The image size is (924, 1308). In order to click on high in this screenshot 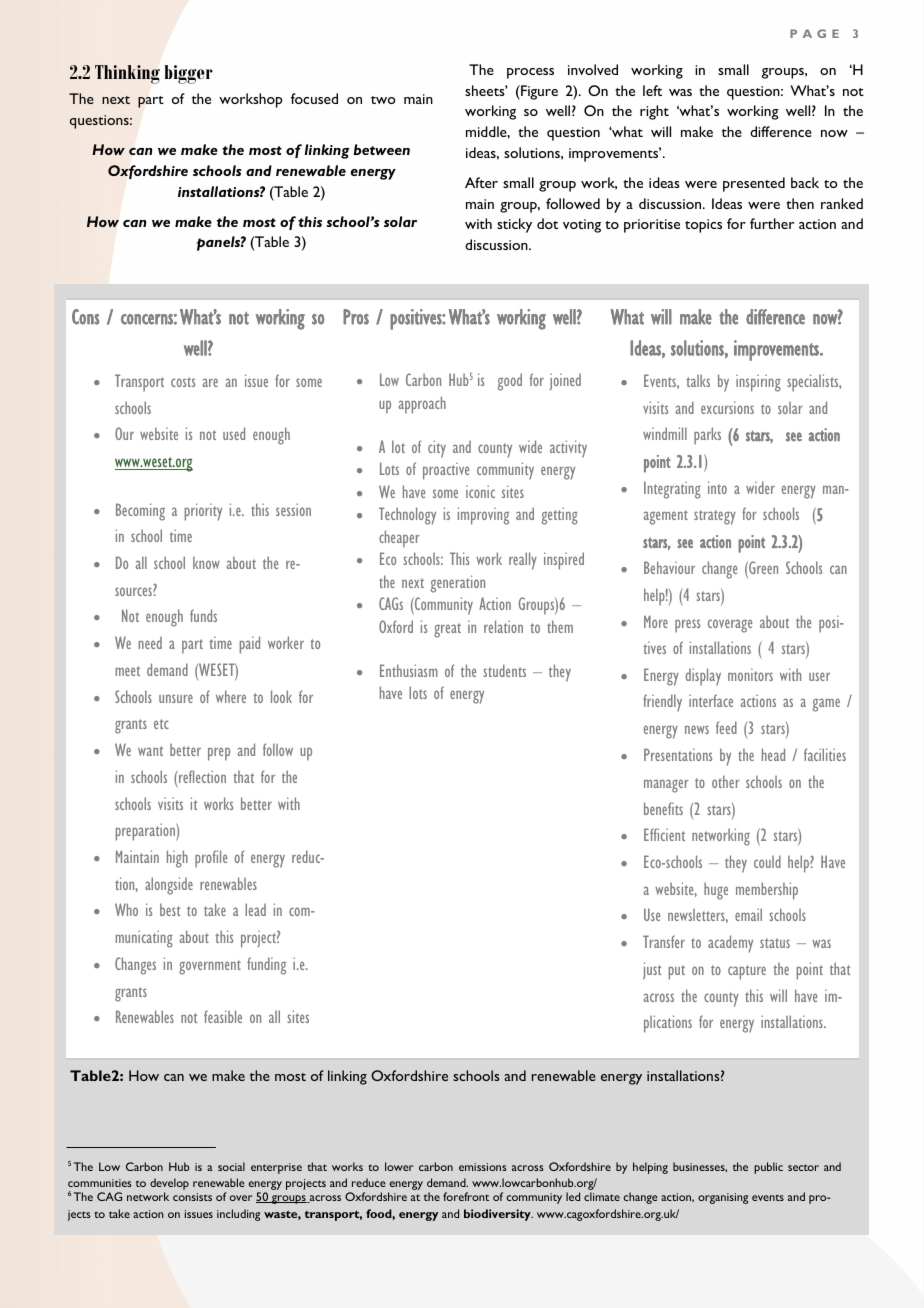, I will do `click(177, 859)`.
